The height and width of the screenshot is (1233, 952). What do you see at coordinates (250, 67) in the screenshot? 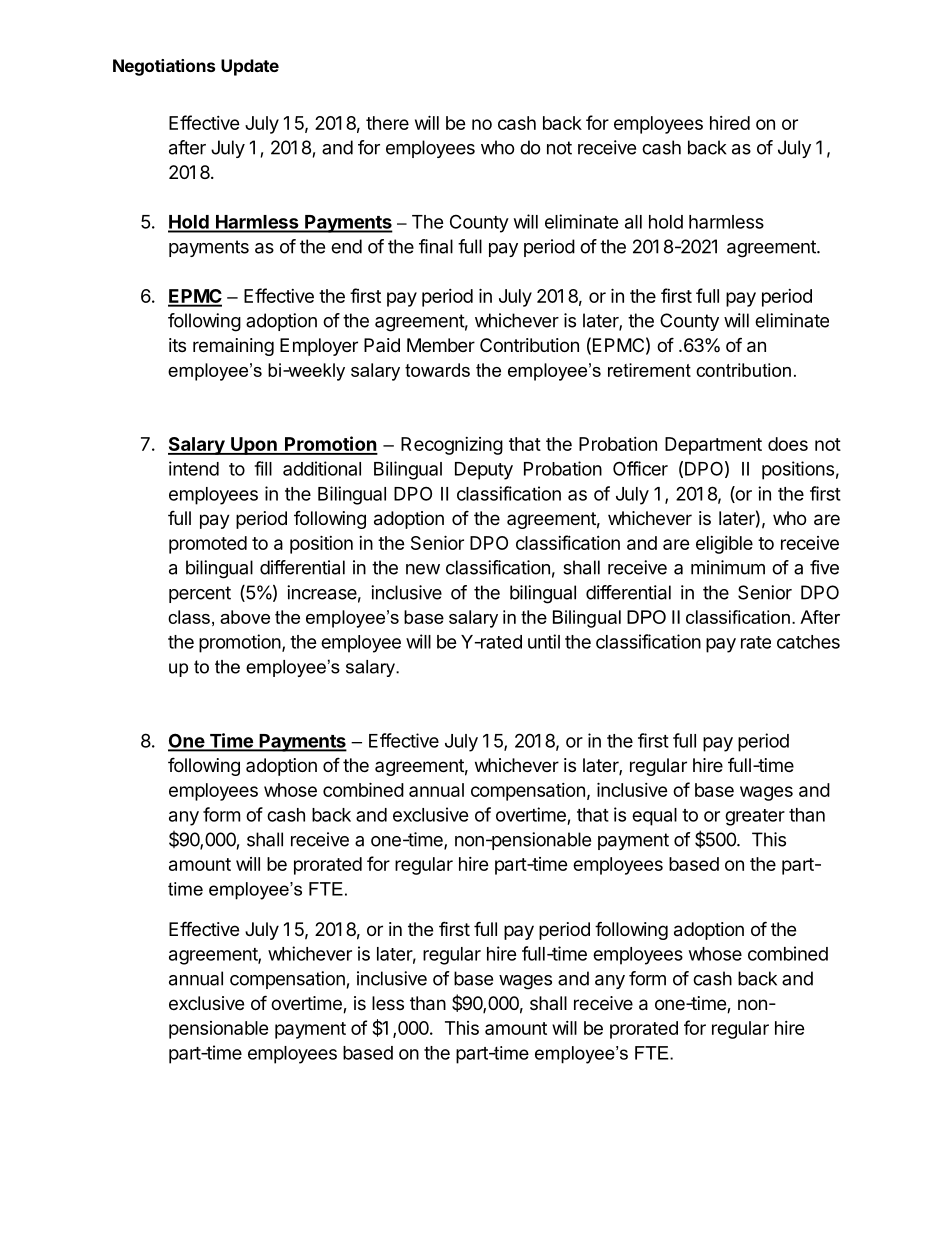
I see `Update` at bounding box center [250, 67].
